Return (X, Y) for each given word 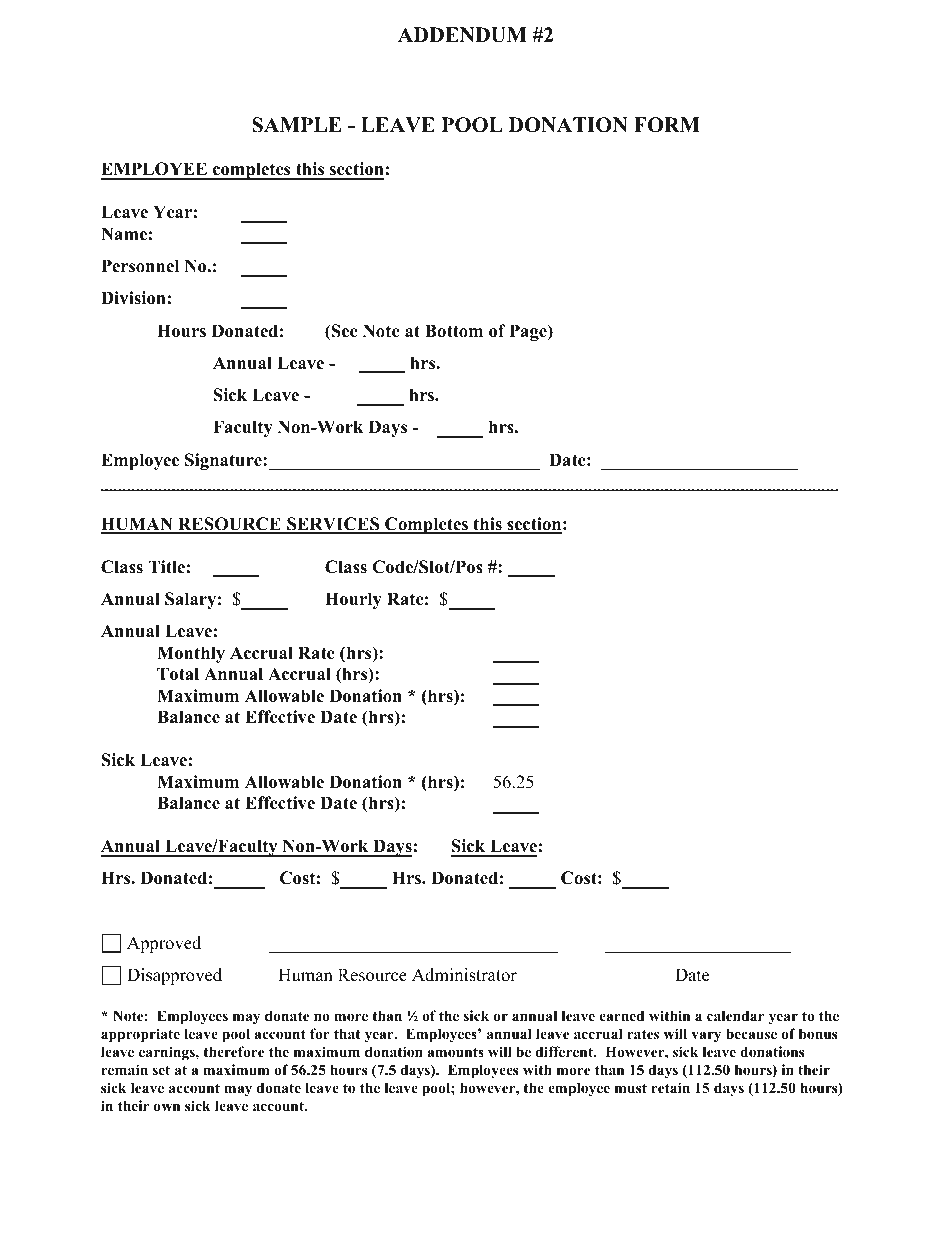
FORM (667, 125)
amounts (455, 1052)
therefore (233, 1051)
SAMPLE (296, 125)
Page (529, 332)
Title (166, 567)
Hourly (353, 600)
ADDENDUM (462, 35)
